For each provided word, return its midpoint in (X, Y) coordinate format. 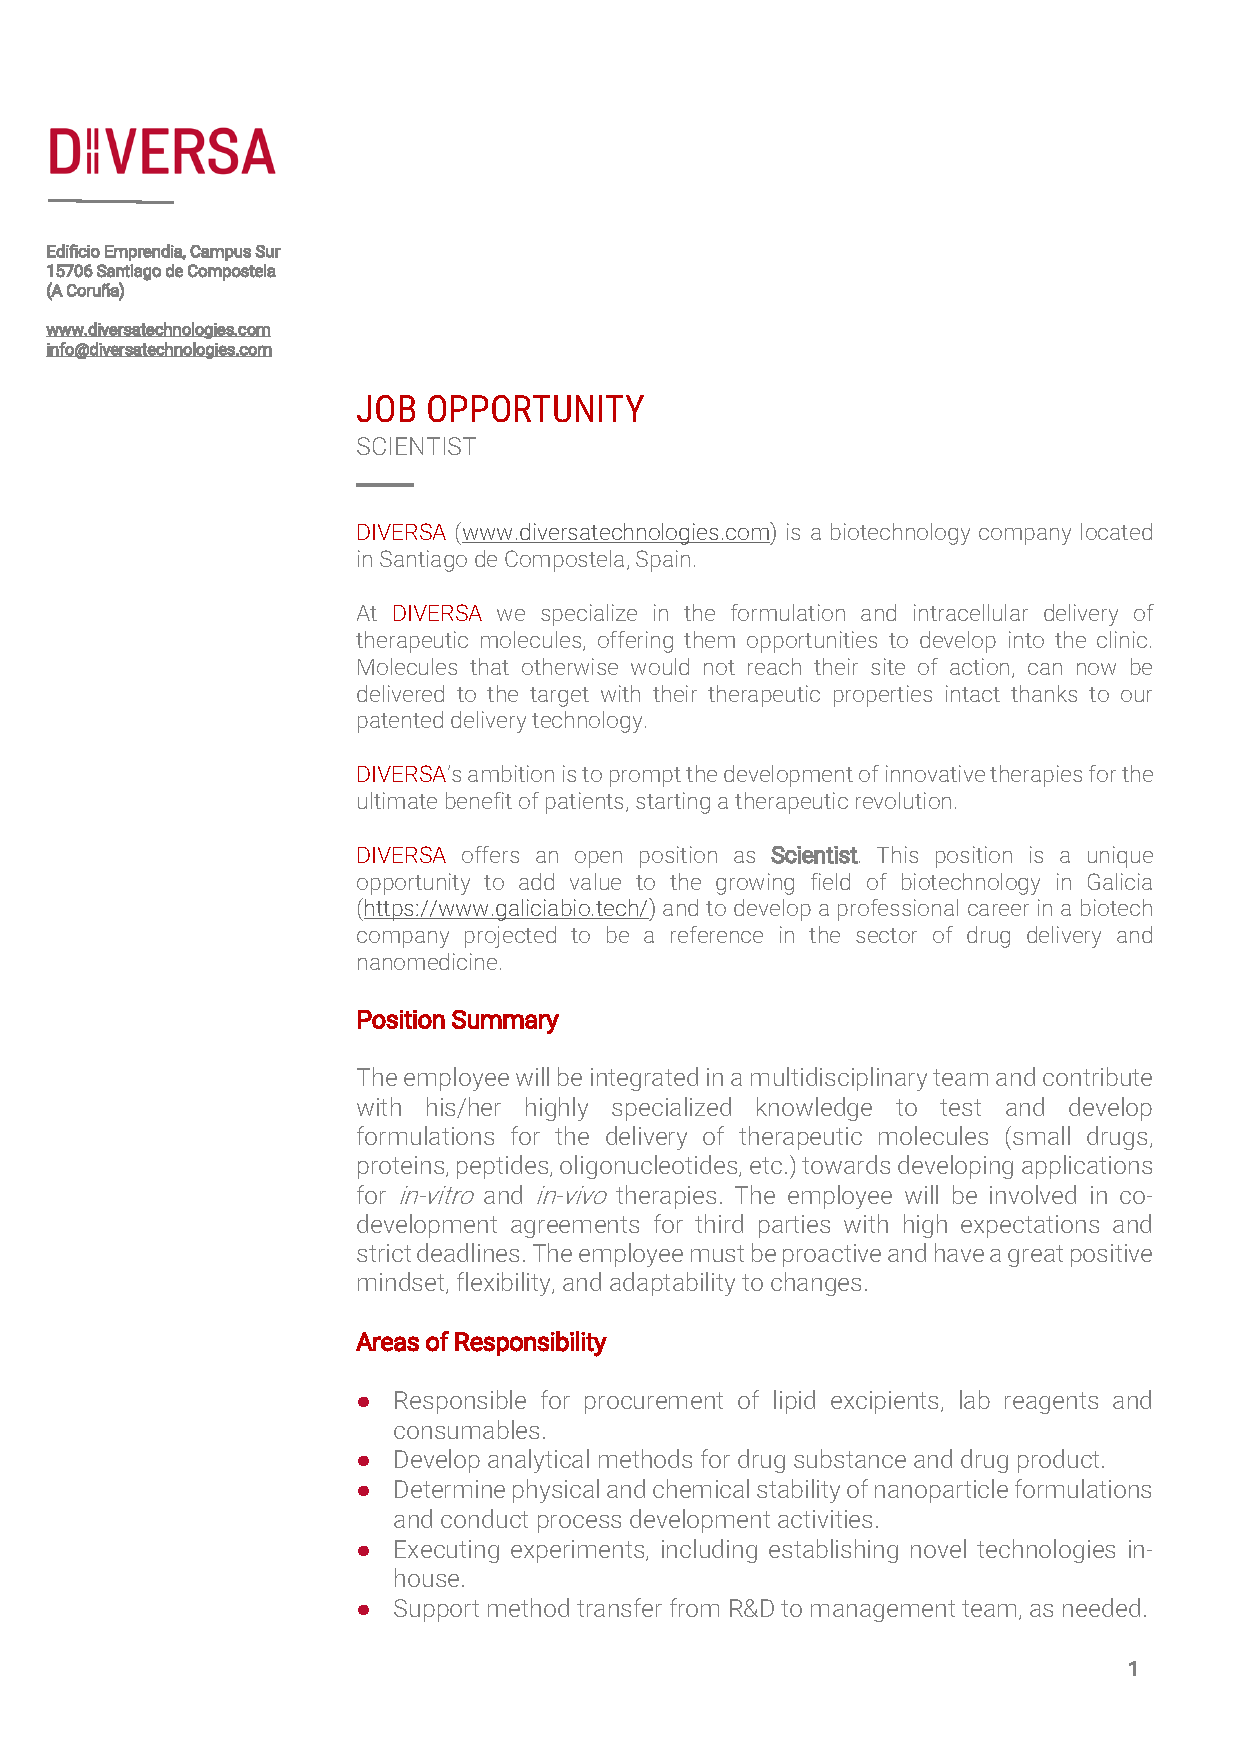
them (709, 639)
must (717, 1253)
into (1026, 639)
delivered (400, 693)
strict (384, 1253)
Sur (268, 251)
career (998, 910)
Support (436, 1610)
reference (717, 934)
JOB (386, 408)
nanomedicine (427, 961)
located (1116, 531)
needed (1101, 1607)
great (1035, 1256)
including (709, 1551)
